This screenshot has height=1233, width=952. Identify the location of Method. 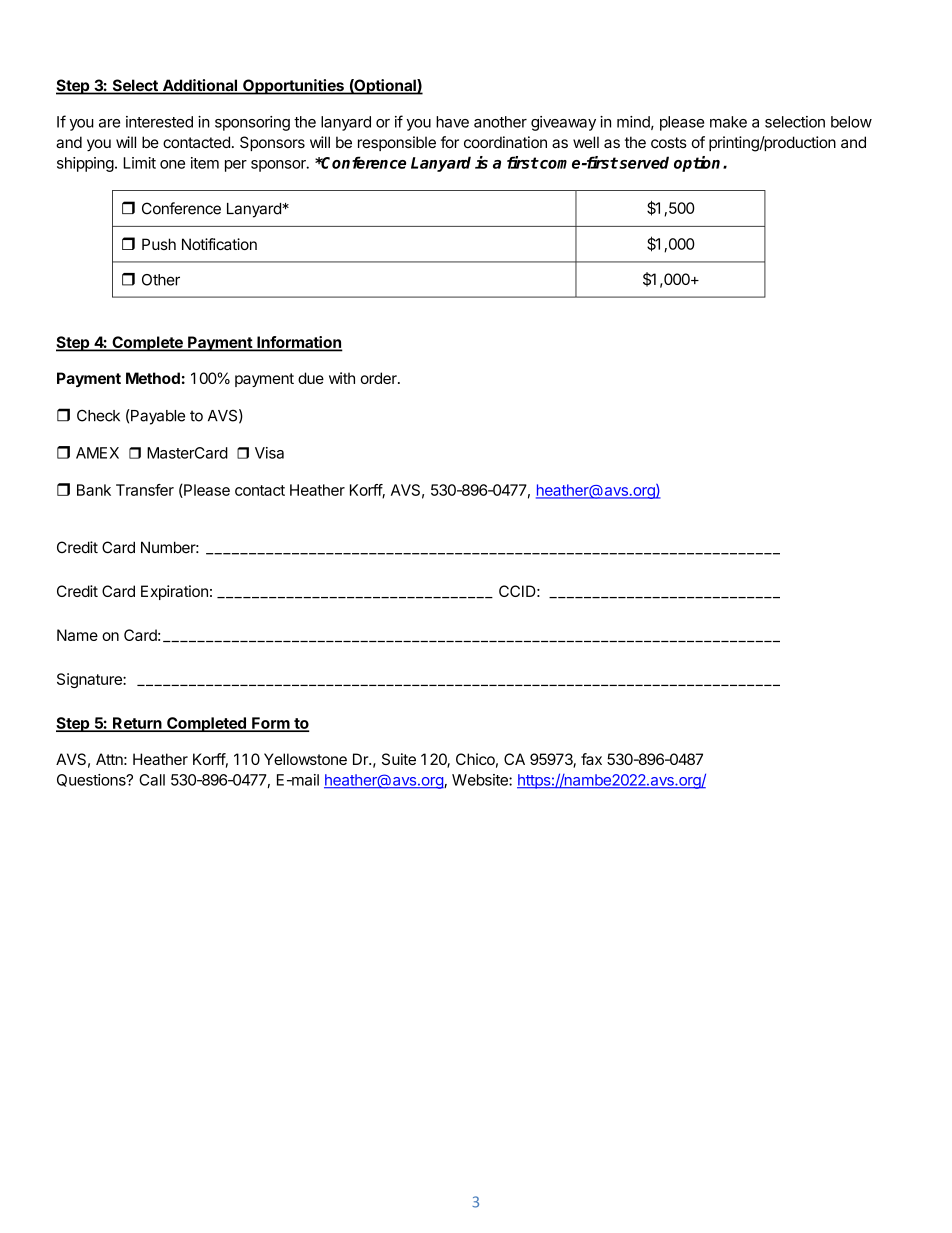
(153, 378).
